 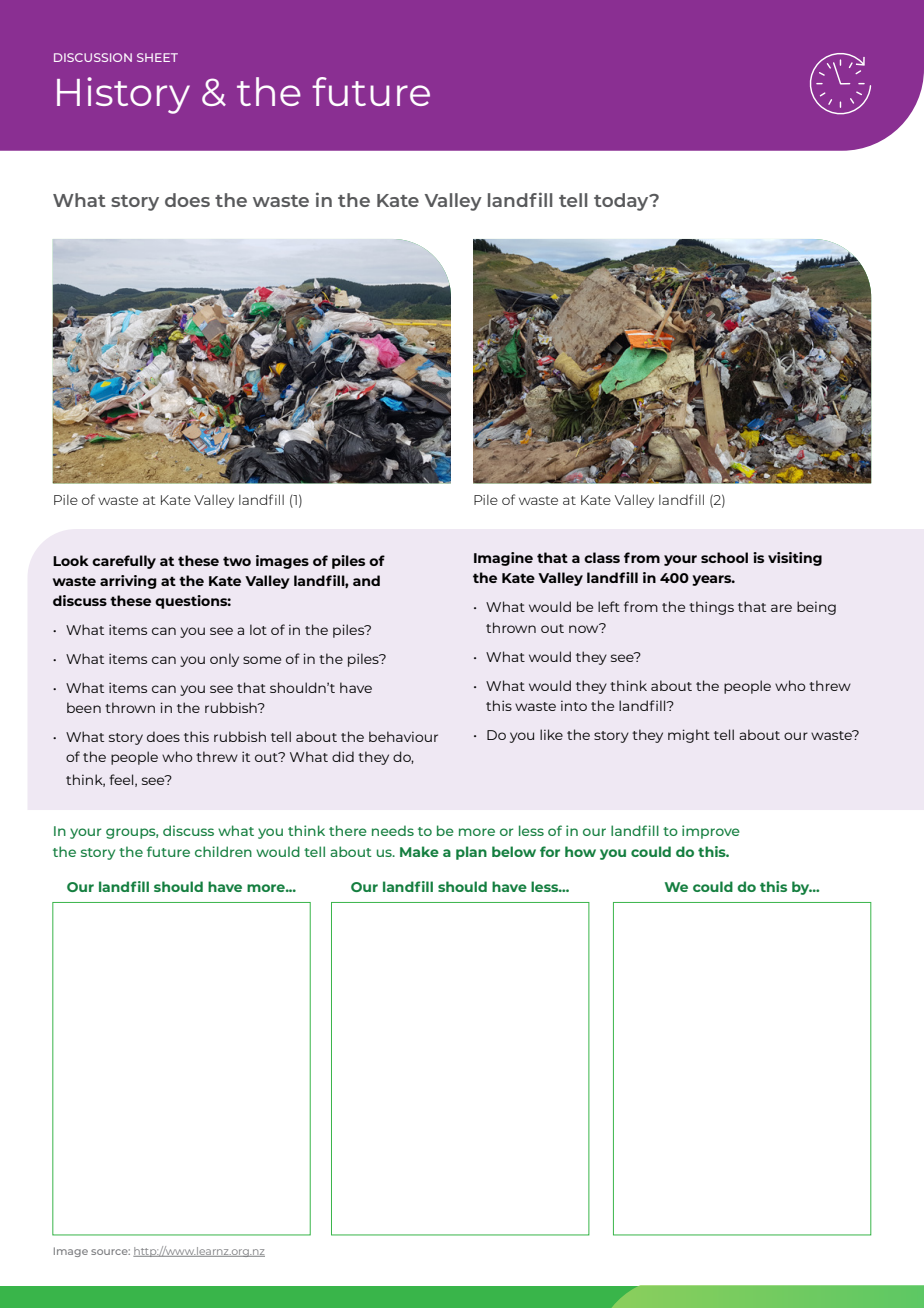 I want to click on today, so click(x=622, y=202).
